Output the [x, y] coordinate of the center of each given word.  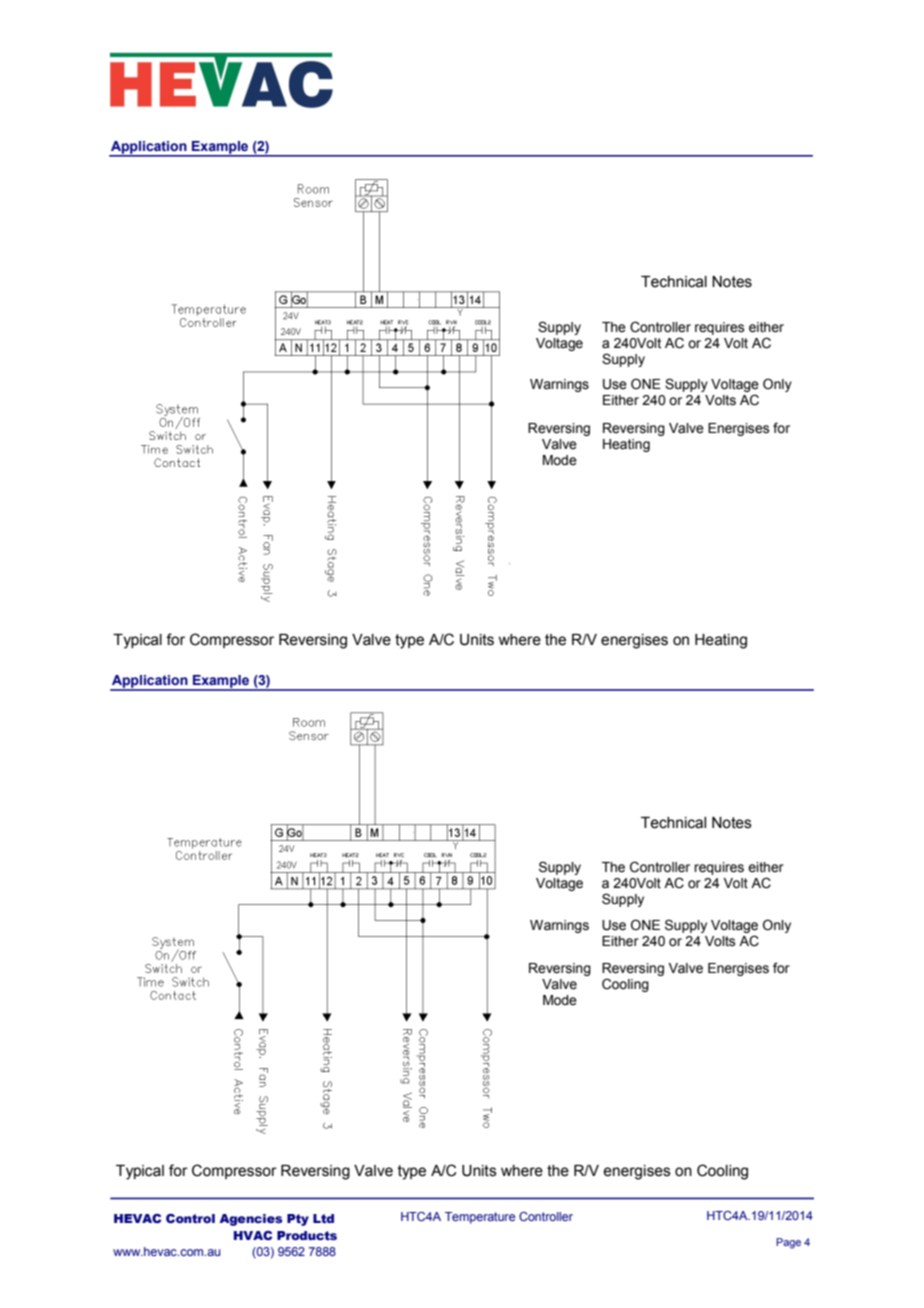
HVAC [253, 1235]
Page [788, 1243]
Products [307, 1235]
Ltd [323, 1218]
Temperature [480, 1218]
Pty [298, 1220]
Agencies [250, 1220]
